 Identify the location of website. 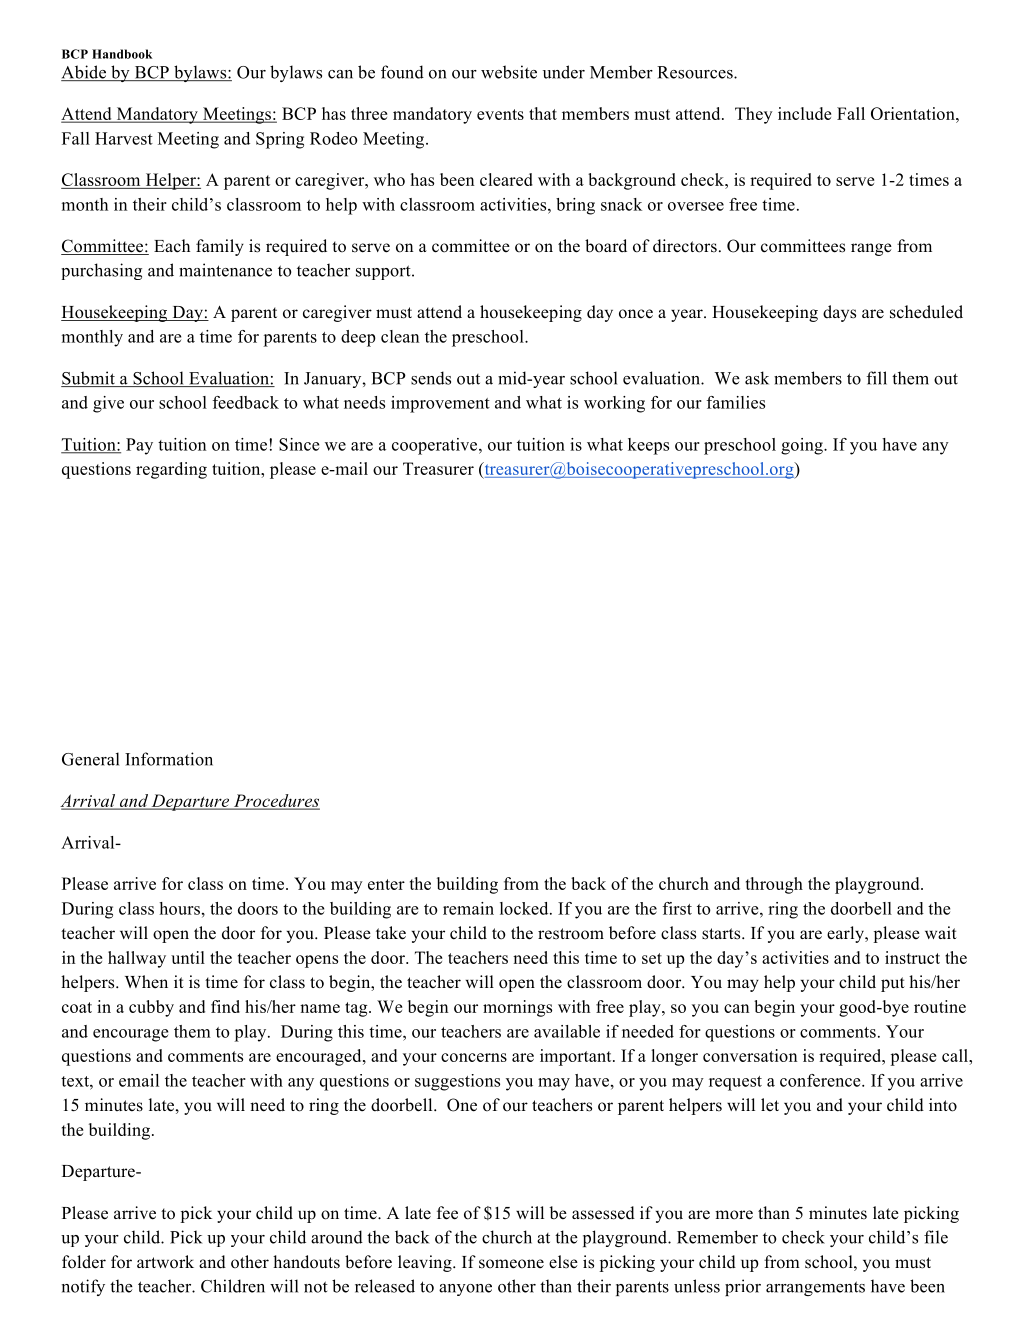
(509, 72).
